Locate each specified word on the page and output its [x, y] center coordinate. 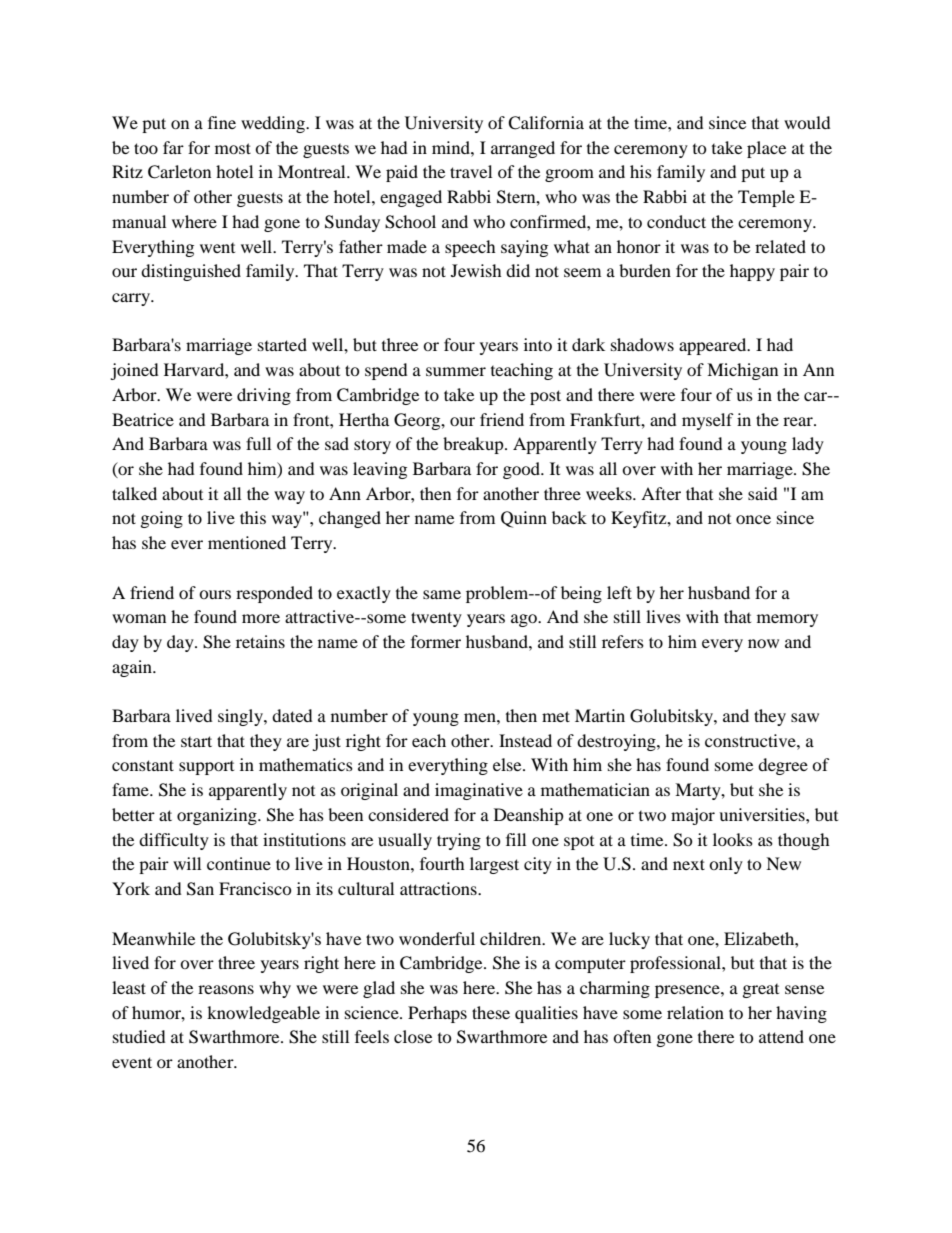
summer [456, 371]
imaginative [479, 791]
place [766, 149]
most [233, 148]
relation [695, 1012]
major [693, 816]
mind [452, 147]
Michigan [742, 371]
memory [787, 620]
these [491, 1012]
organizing [218, 816]
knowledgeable [263, 1014]
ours [215, 594]
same [442, 594]
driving [264, 396]
